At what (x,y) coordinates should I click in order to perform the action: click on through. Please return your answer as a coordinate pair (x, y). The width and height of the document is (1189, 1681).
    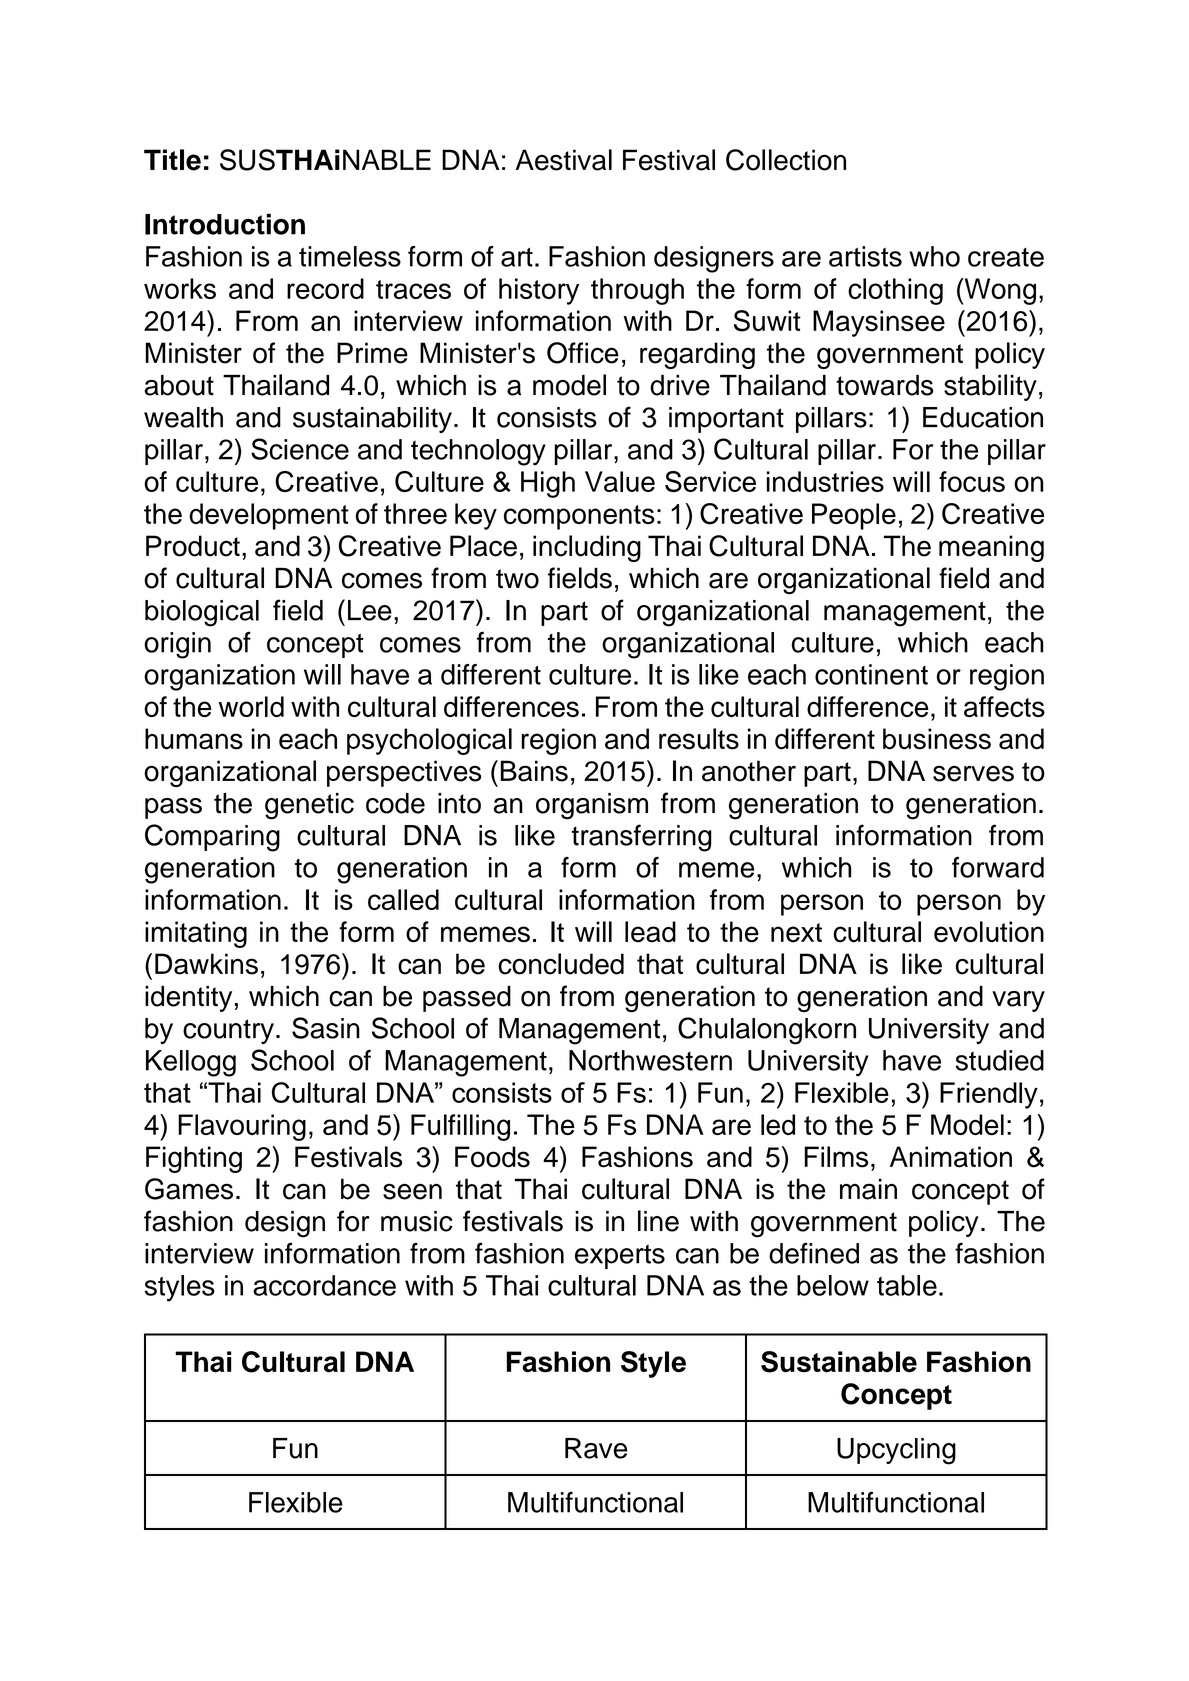
    Looking at the image, I should click on (637, 291).
